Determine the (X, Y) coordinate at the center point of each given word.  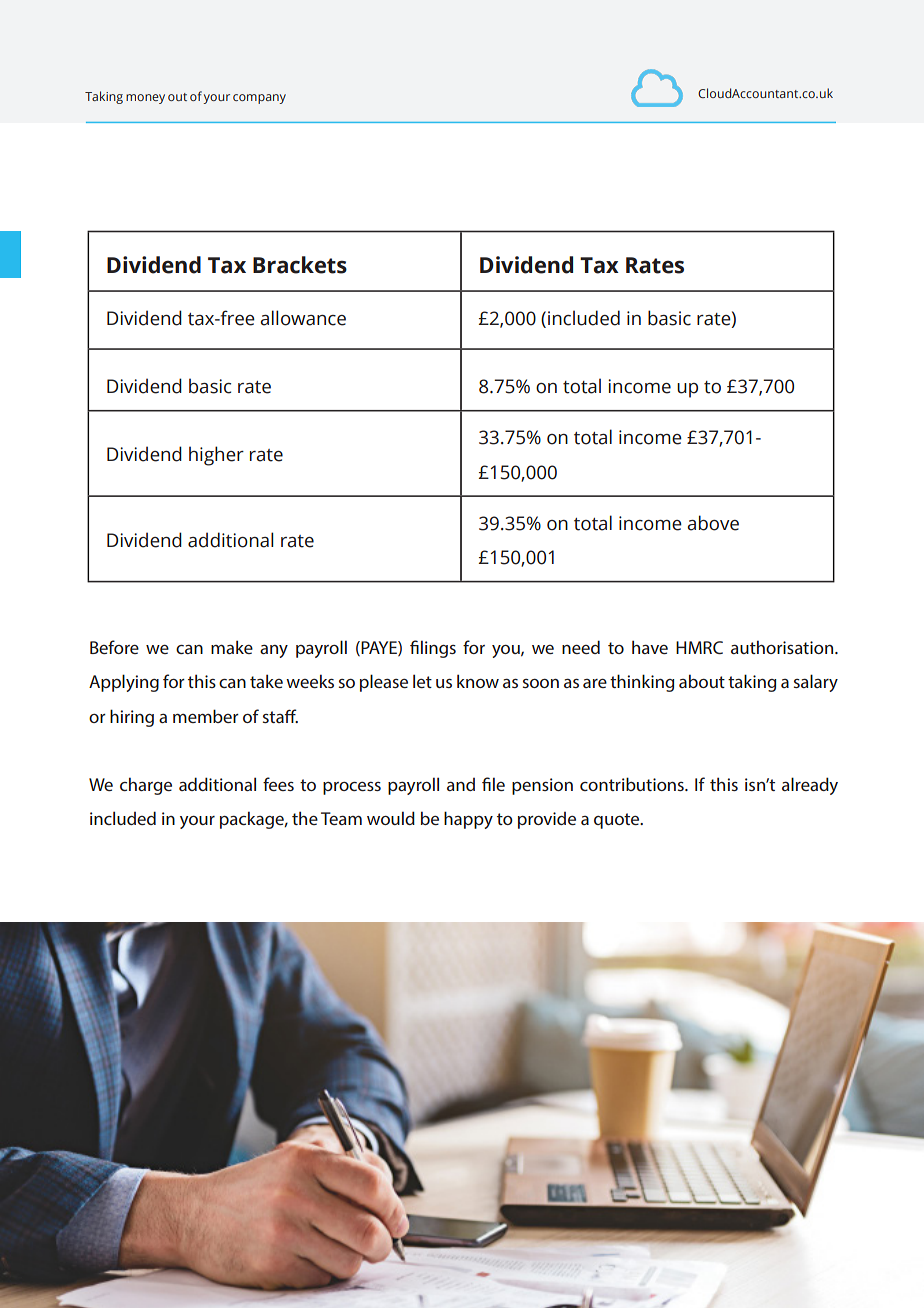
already (810, 786)
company (259, 99)
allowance (303, 318)
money (145, 99)
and (461, 784)
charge (146, 786)
